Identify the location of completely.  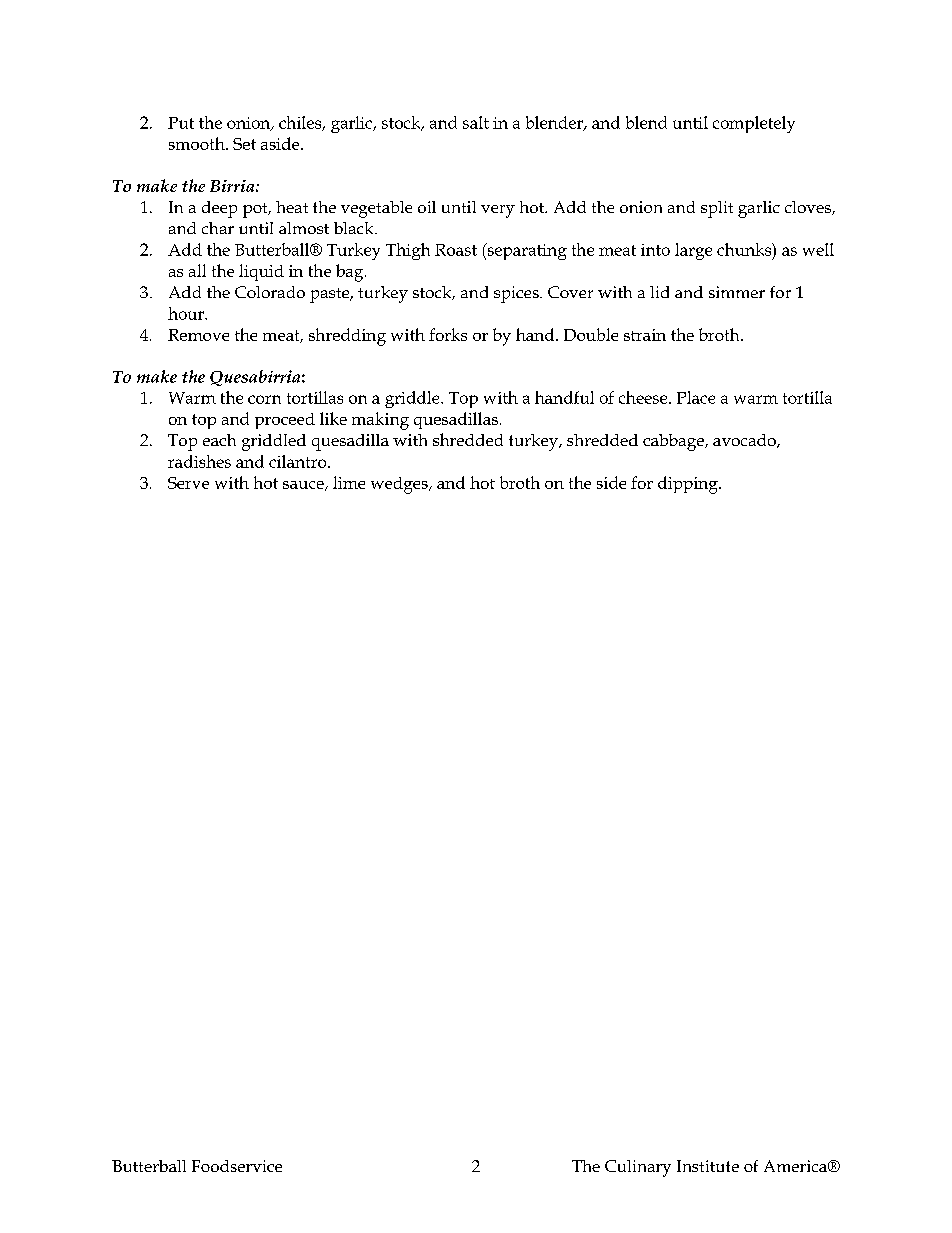
(754, 124).
